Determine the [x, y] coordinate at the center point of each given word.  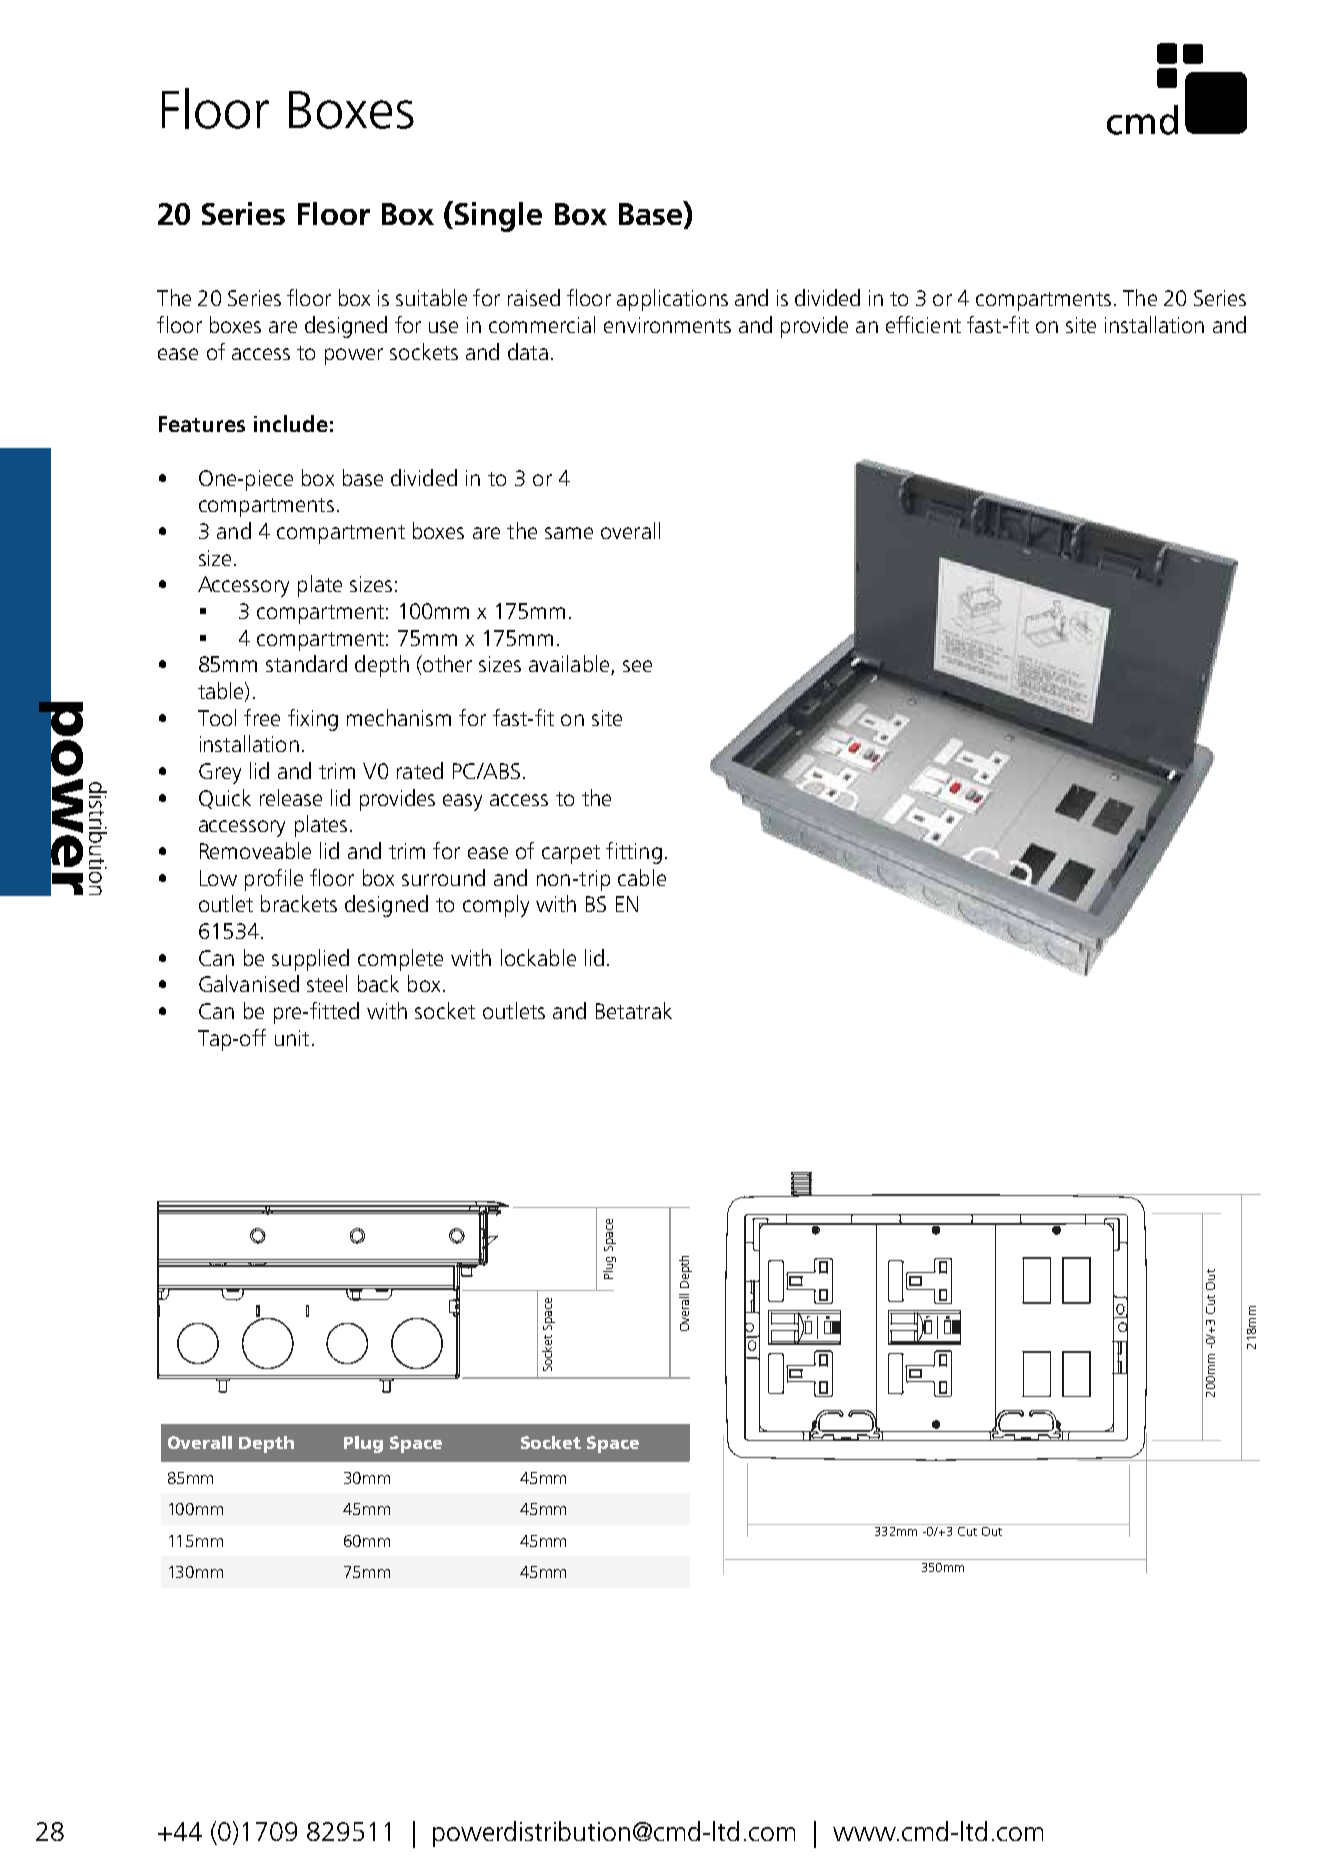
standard [306, 663]
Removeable [255, 850]
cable [642, 877]
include [291, 423]
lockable [538, 957]
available [570, 665]
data [528, 351]
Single [498, 217]
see [637, 666]
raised [534, 297]
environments [667, 325]
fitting [634, 853]
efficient [923, 324]
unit [292, 1038]
